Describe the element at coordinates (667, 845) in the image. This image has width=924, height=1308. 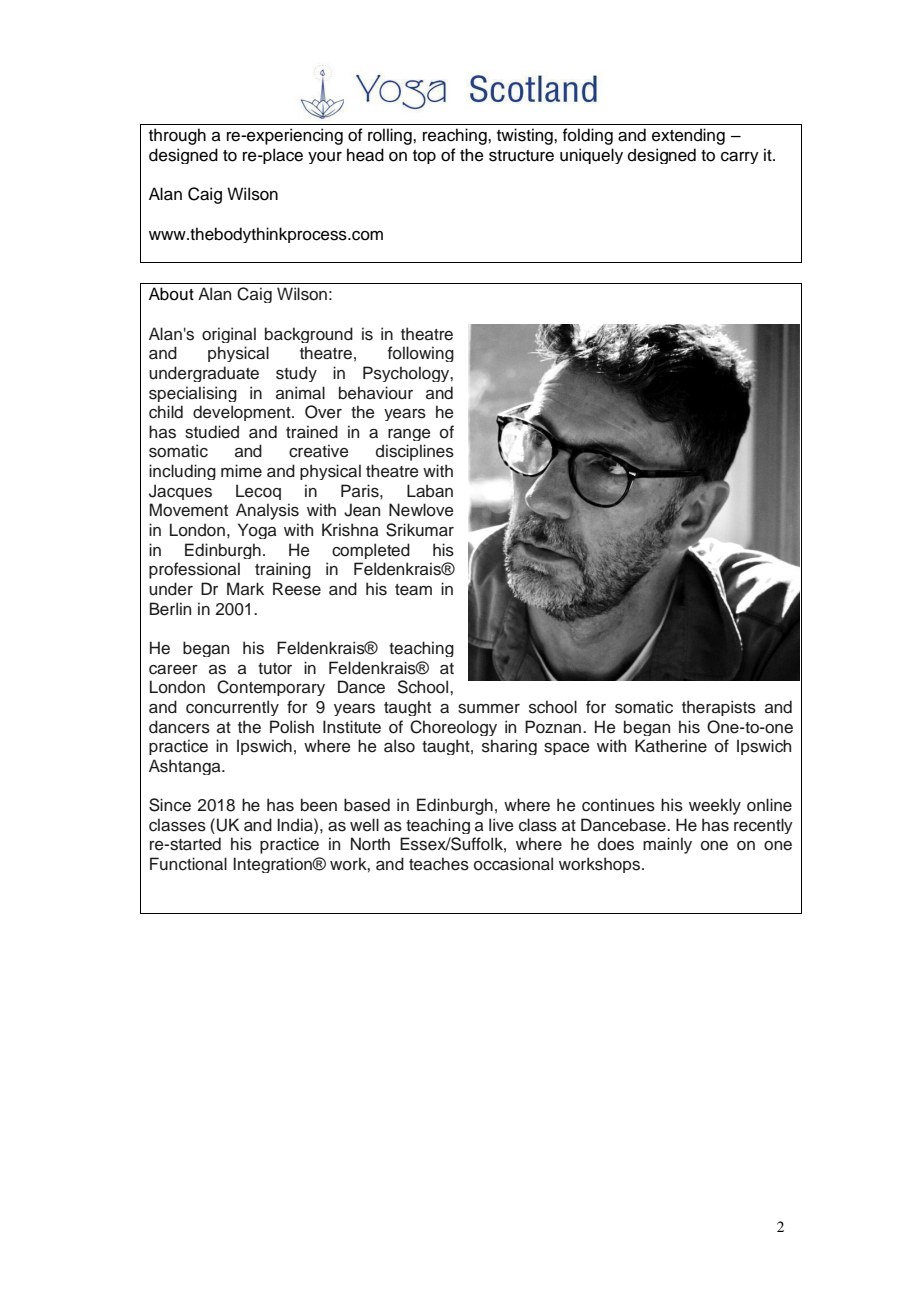
I see `mainly` at that location.
